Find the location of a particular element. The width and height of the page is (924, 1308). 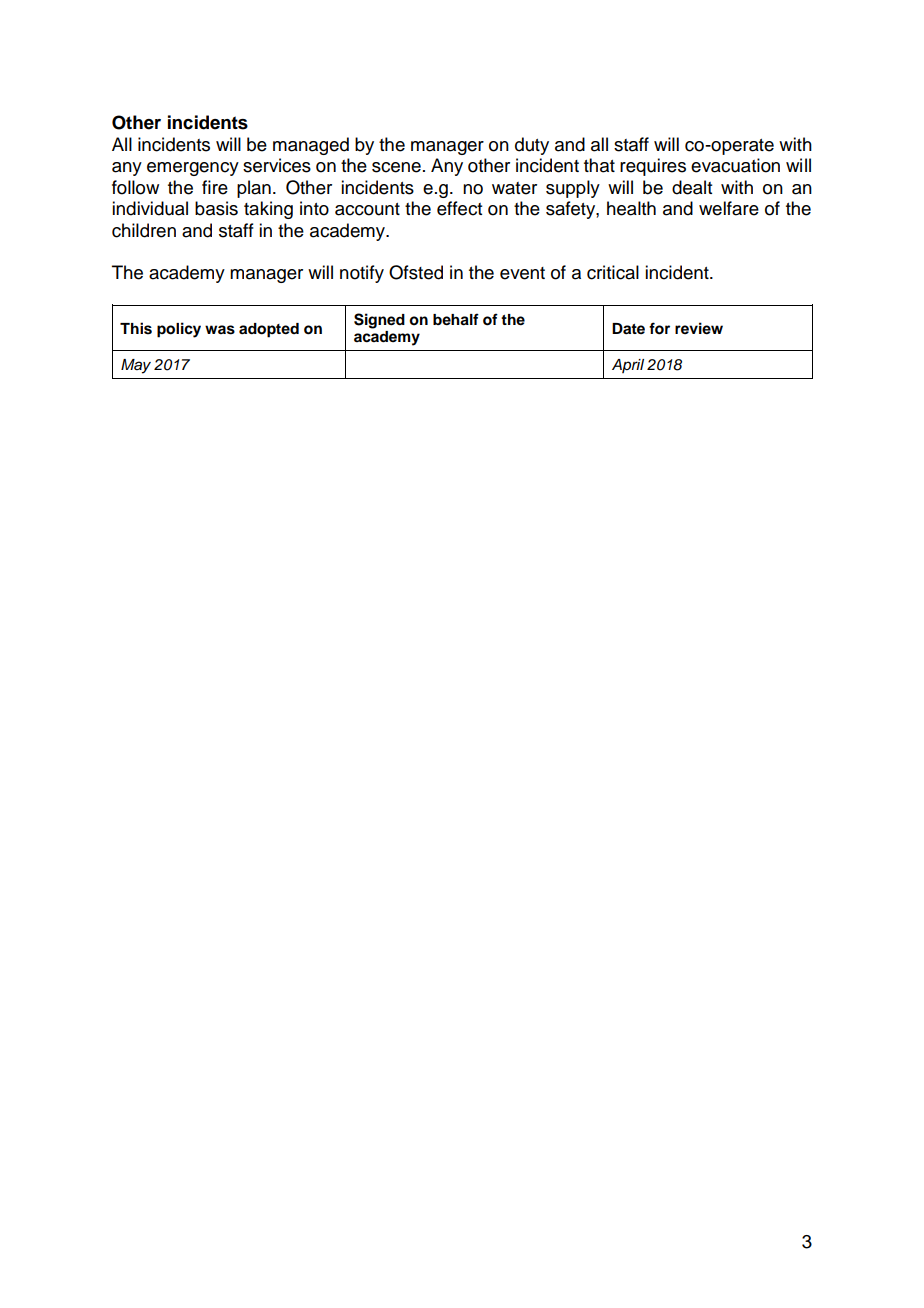

Ofsted is located at coordinates (416, 272).
